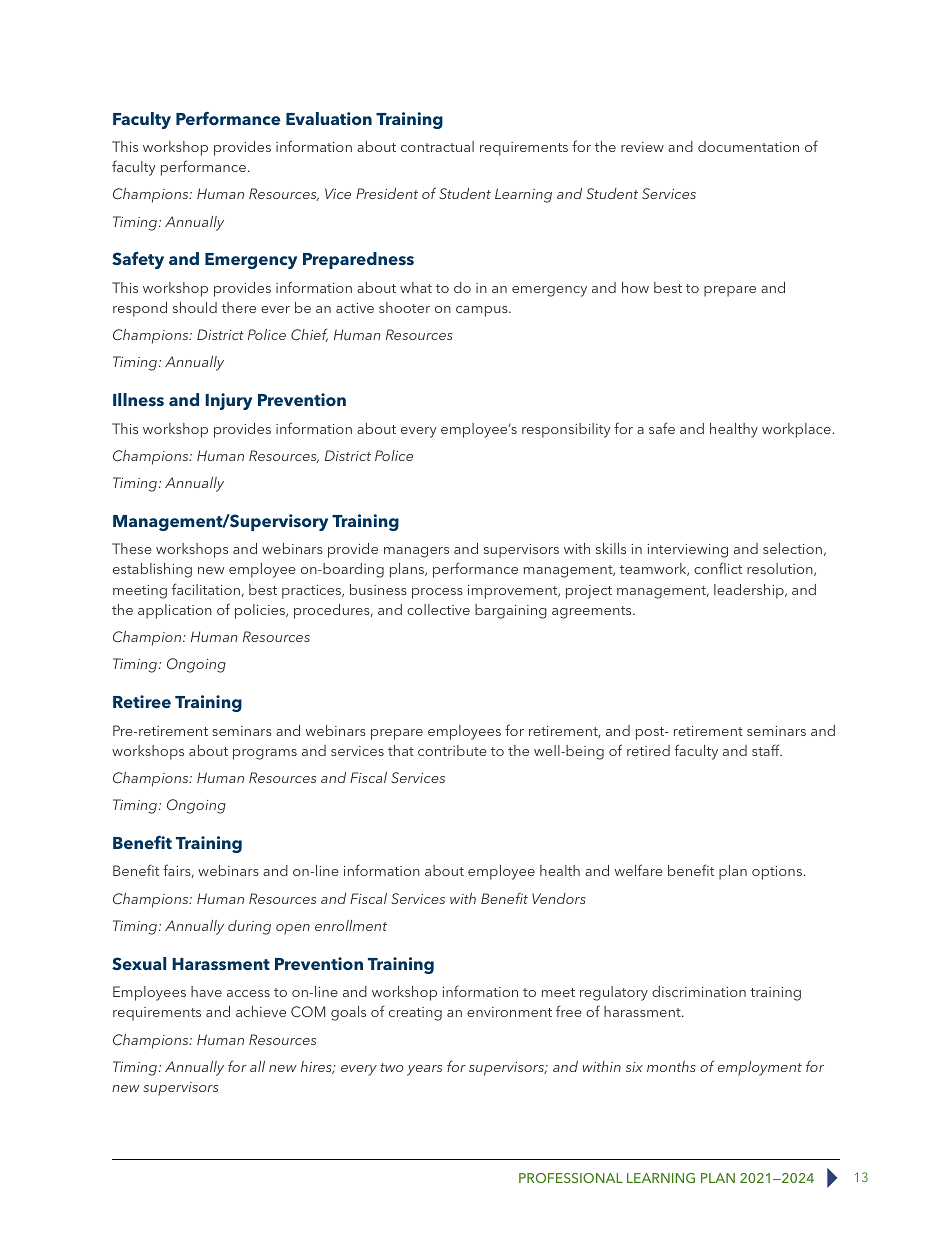 Image resolution: width=952 pixels, height=1233 pixels. What do you see at coordinates (483, 311) in the screenshot?
I see `campus` at bounding box center [483, 311].
